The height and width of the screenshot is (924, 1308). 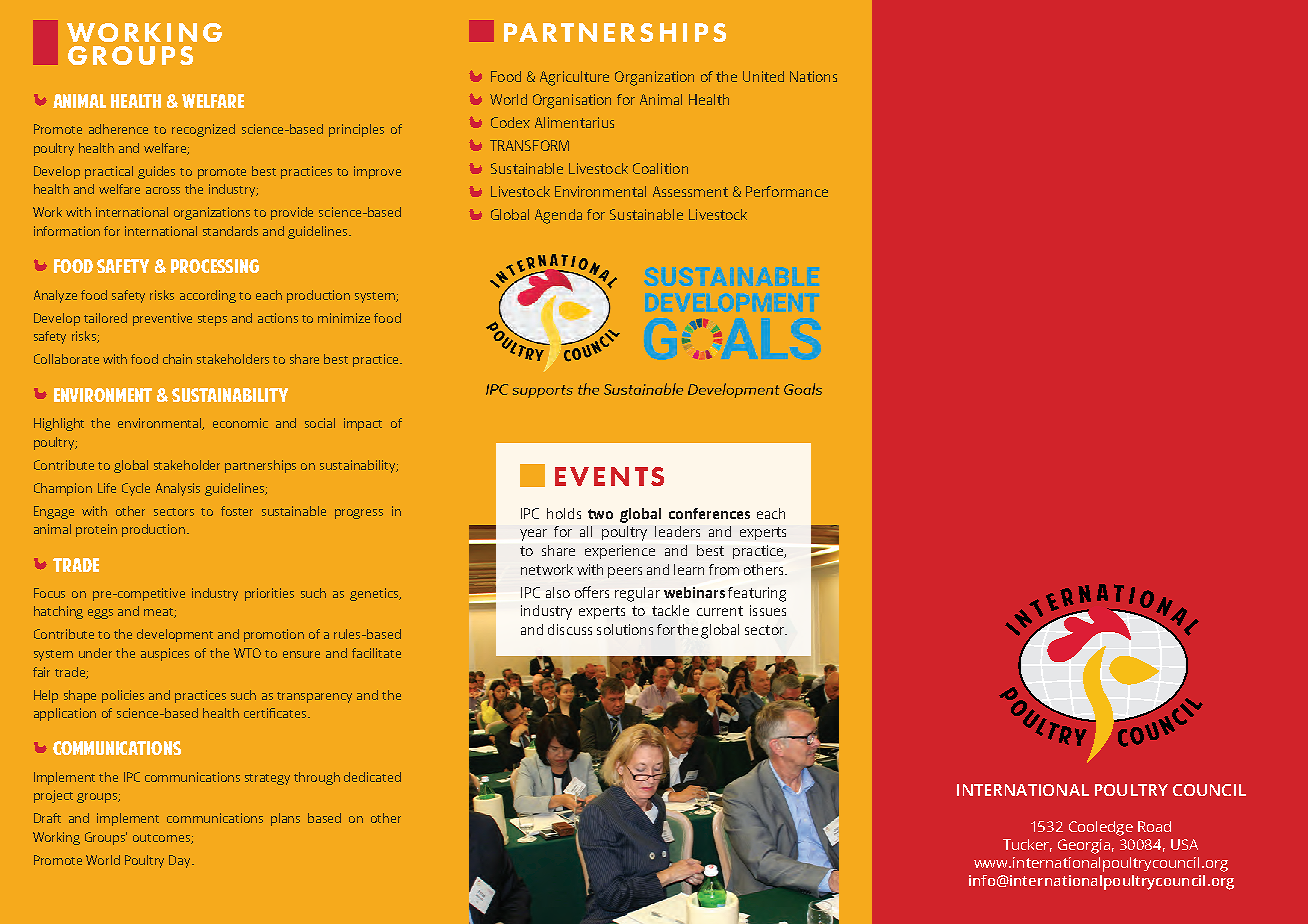 What do you see at coordinates (181, 861) in the screenshot?
I see `Day` at bounding box center [181, 861].
